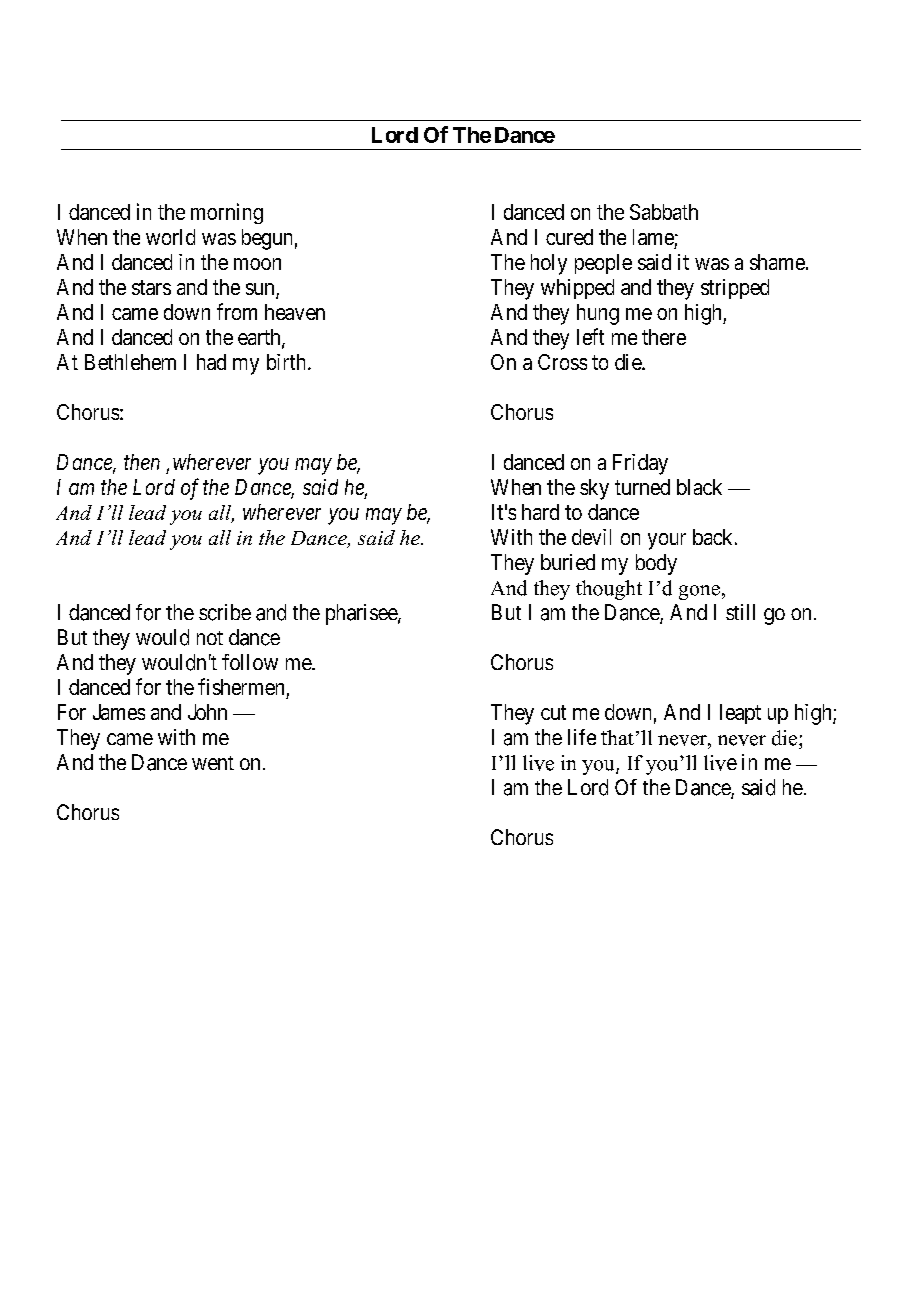 Image resolution: width=924 pixels, height=1308 pixels. What do you see at coordinates (562, 362) in the document?
I see `Cross` at bounding box center [562, 362].
